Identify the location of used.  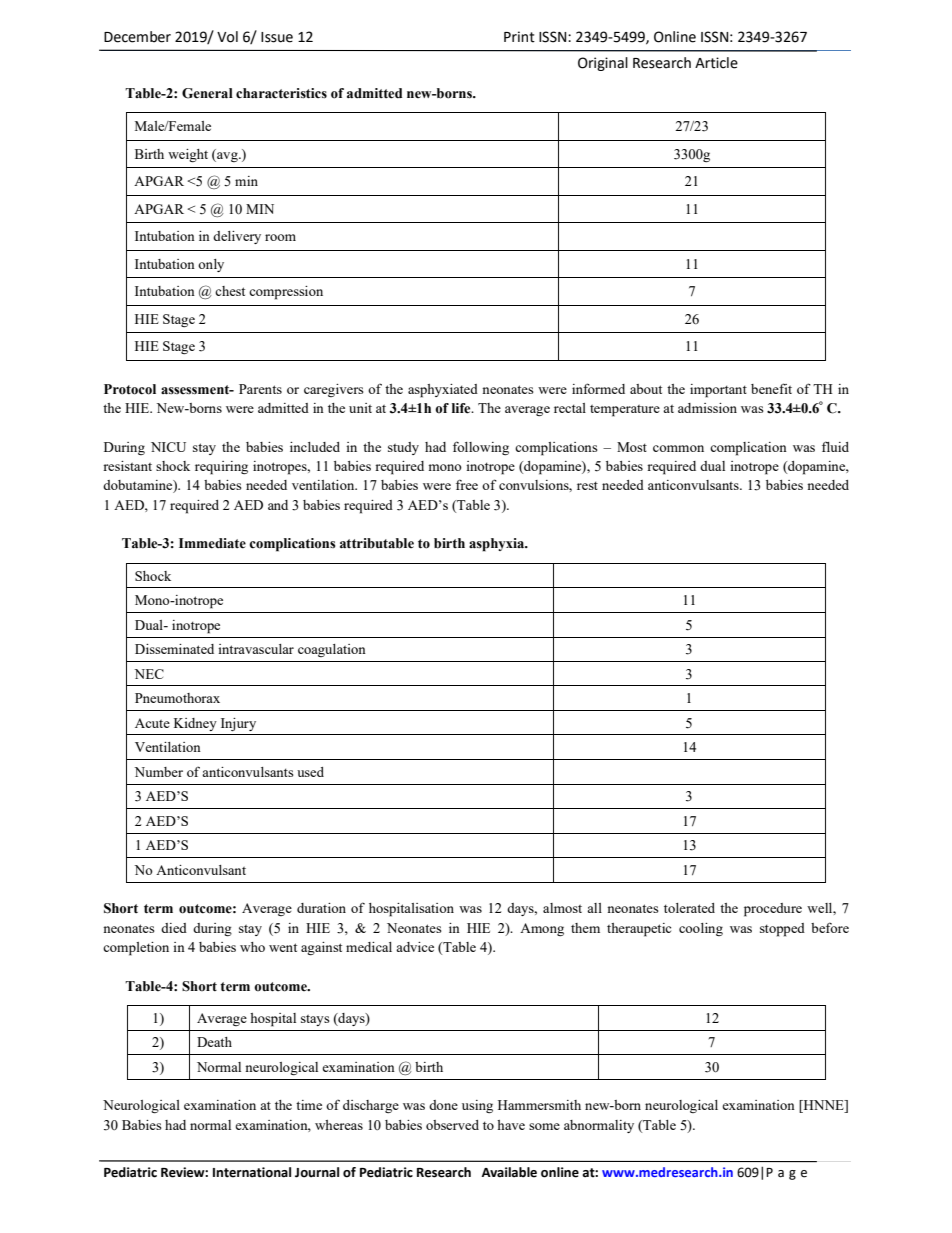
(310, 772).
